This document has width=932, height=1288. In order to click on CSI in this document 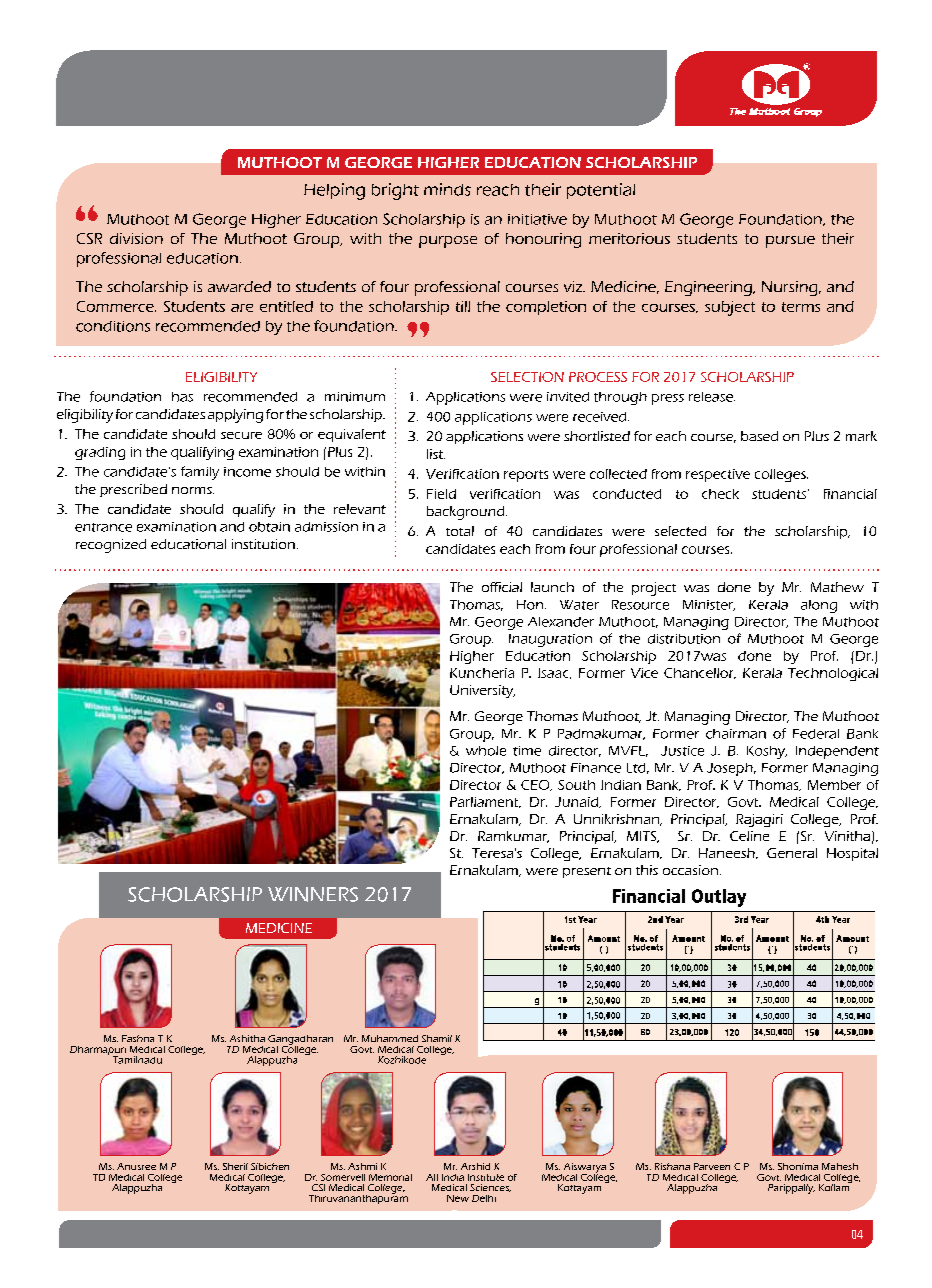, I will do `click(318, 1187)`.
